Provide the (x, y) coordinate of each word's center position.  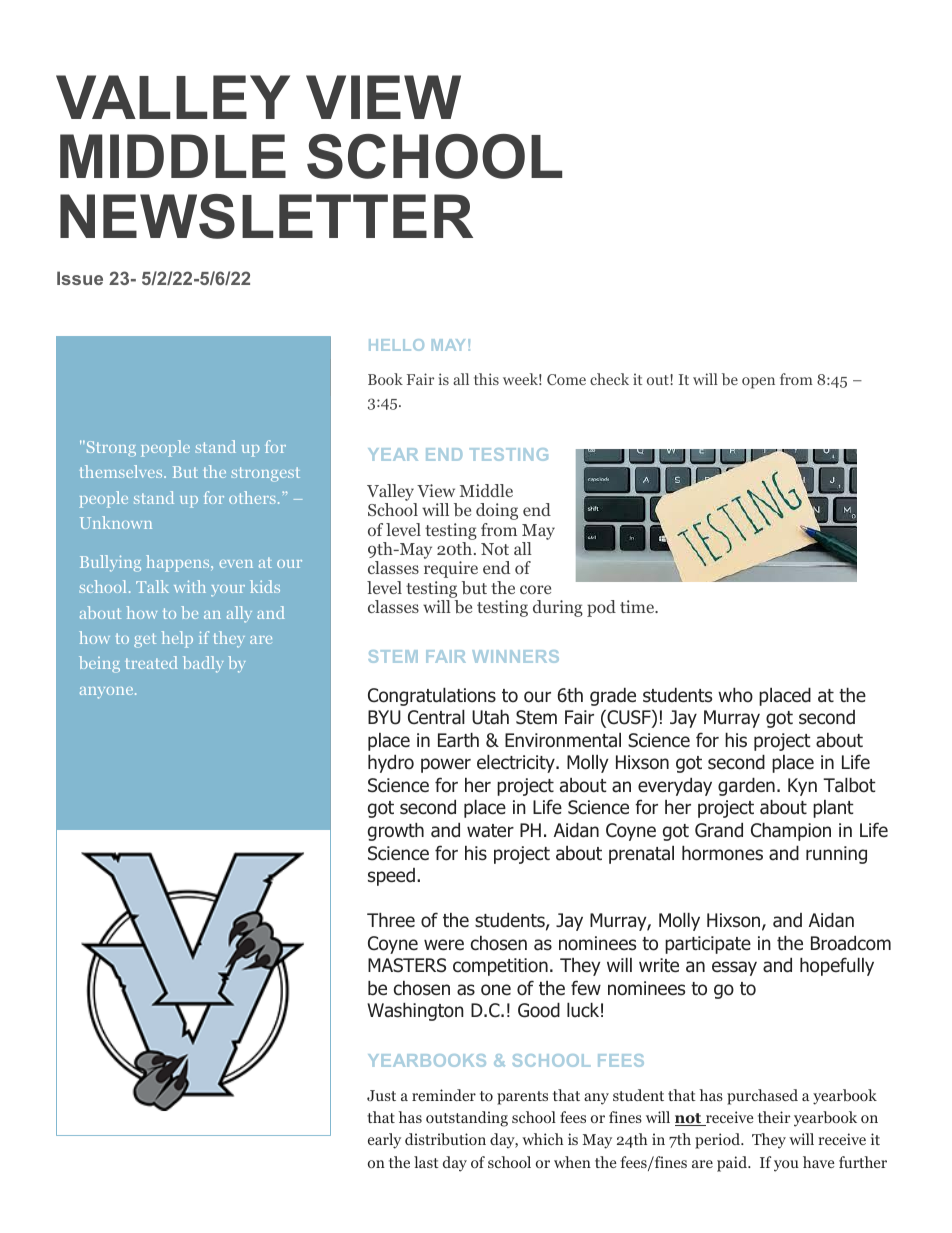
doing (497, 511)
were (444, 944)
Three (391, 920)
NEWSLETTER (266, 216)
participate (708, 945)
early (384, 1141)
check (609, 379)
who (735, 695)
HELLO (396, 345)
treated (152, 662)
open (758, 383)
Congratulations (432, 697)
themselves (122, 471)
